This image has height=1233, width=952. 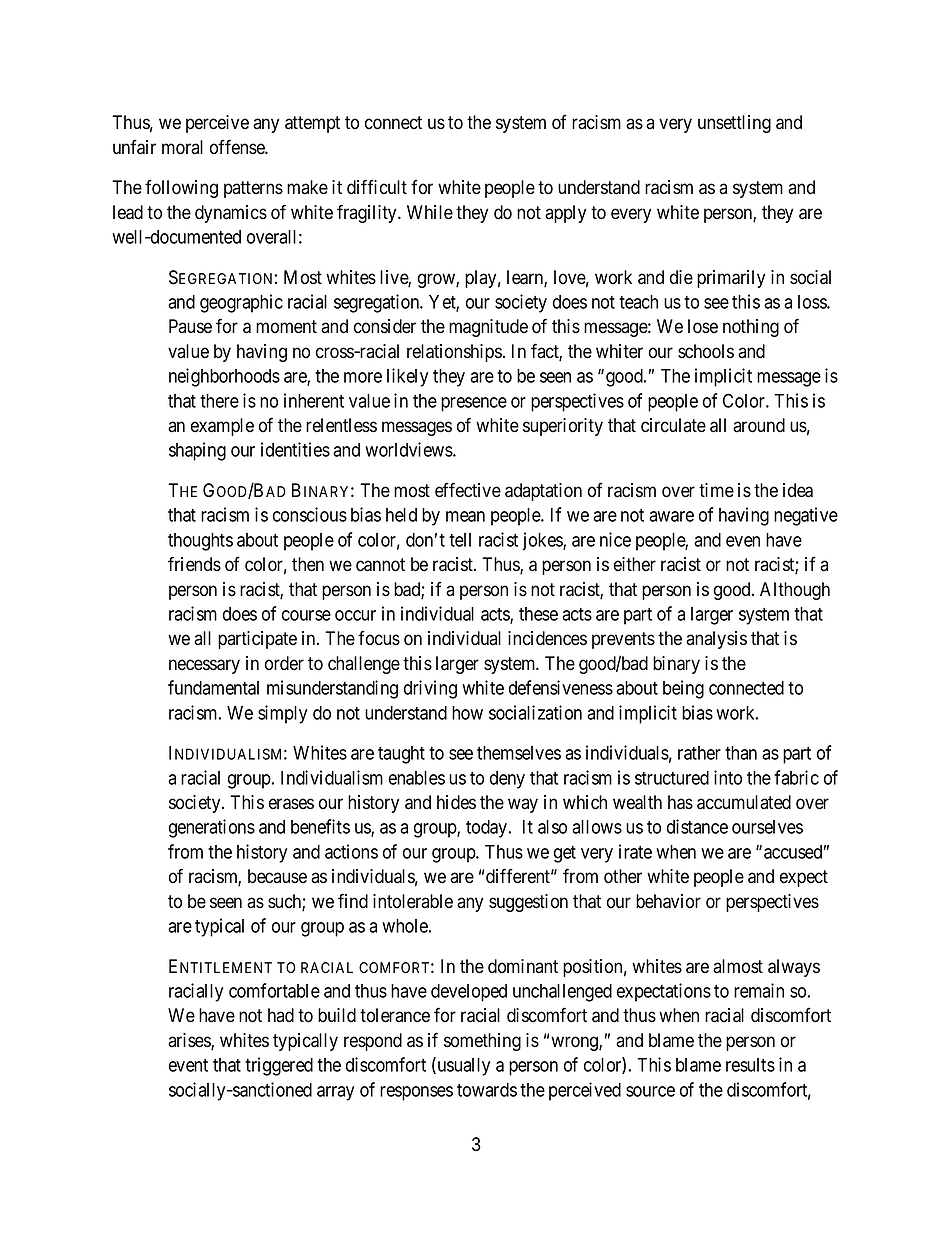 I want to click on arises, so click(x=190, y=1041).
